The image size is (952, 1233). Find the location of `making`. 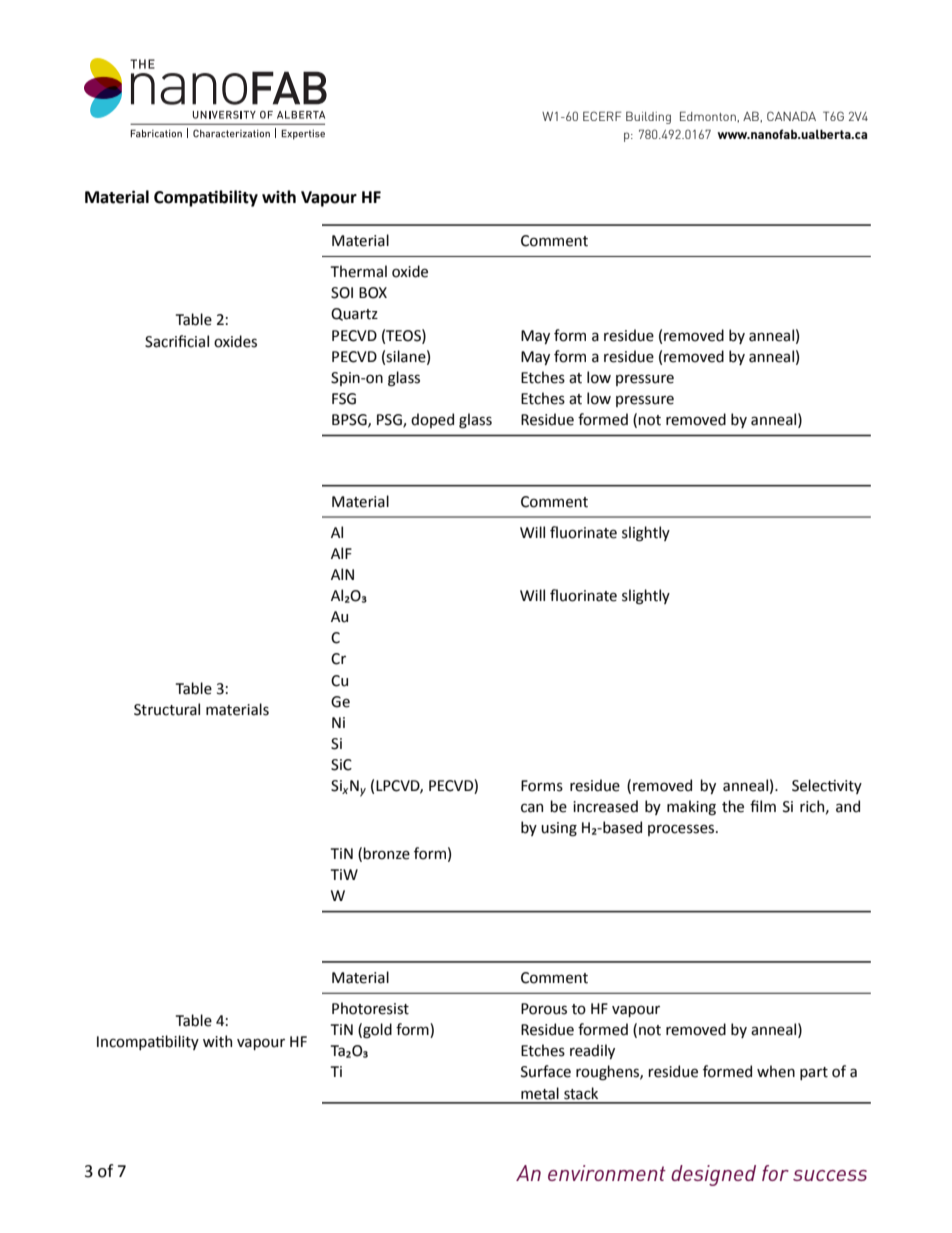

making is located at coordinates (691, 807).
